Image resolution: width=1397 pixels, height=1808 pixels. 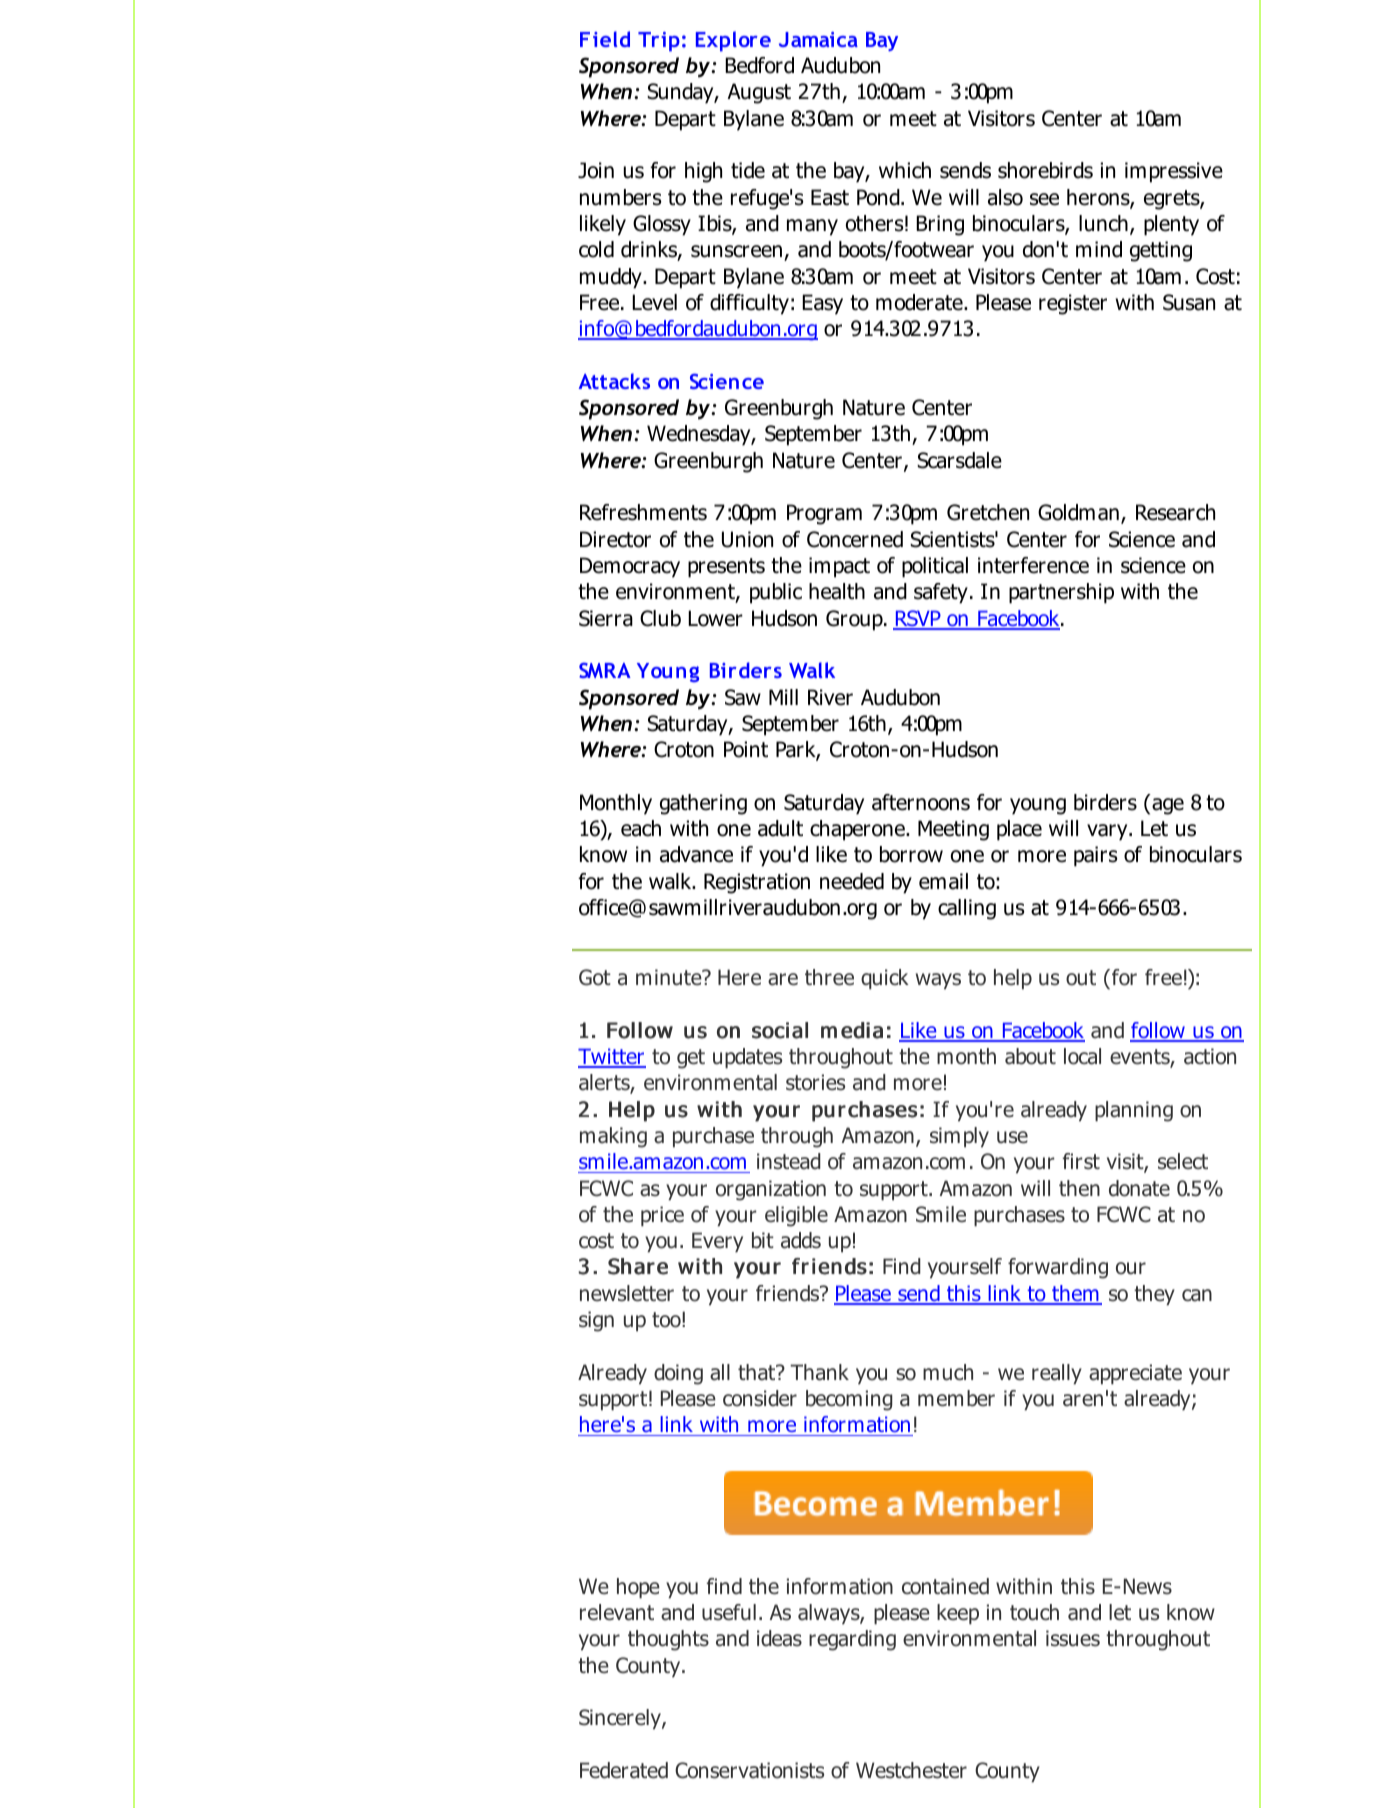 What do you see at coordinates (703, 804) in the page?
I see `gathering` at bounding box center [703, 804].
